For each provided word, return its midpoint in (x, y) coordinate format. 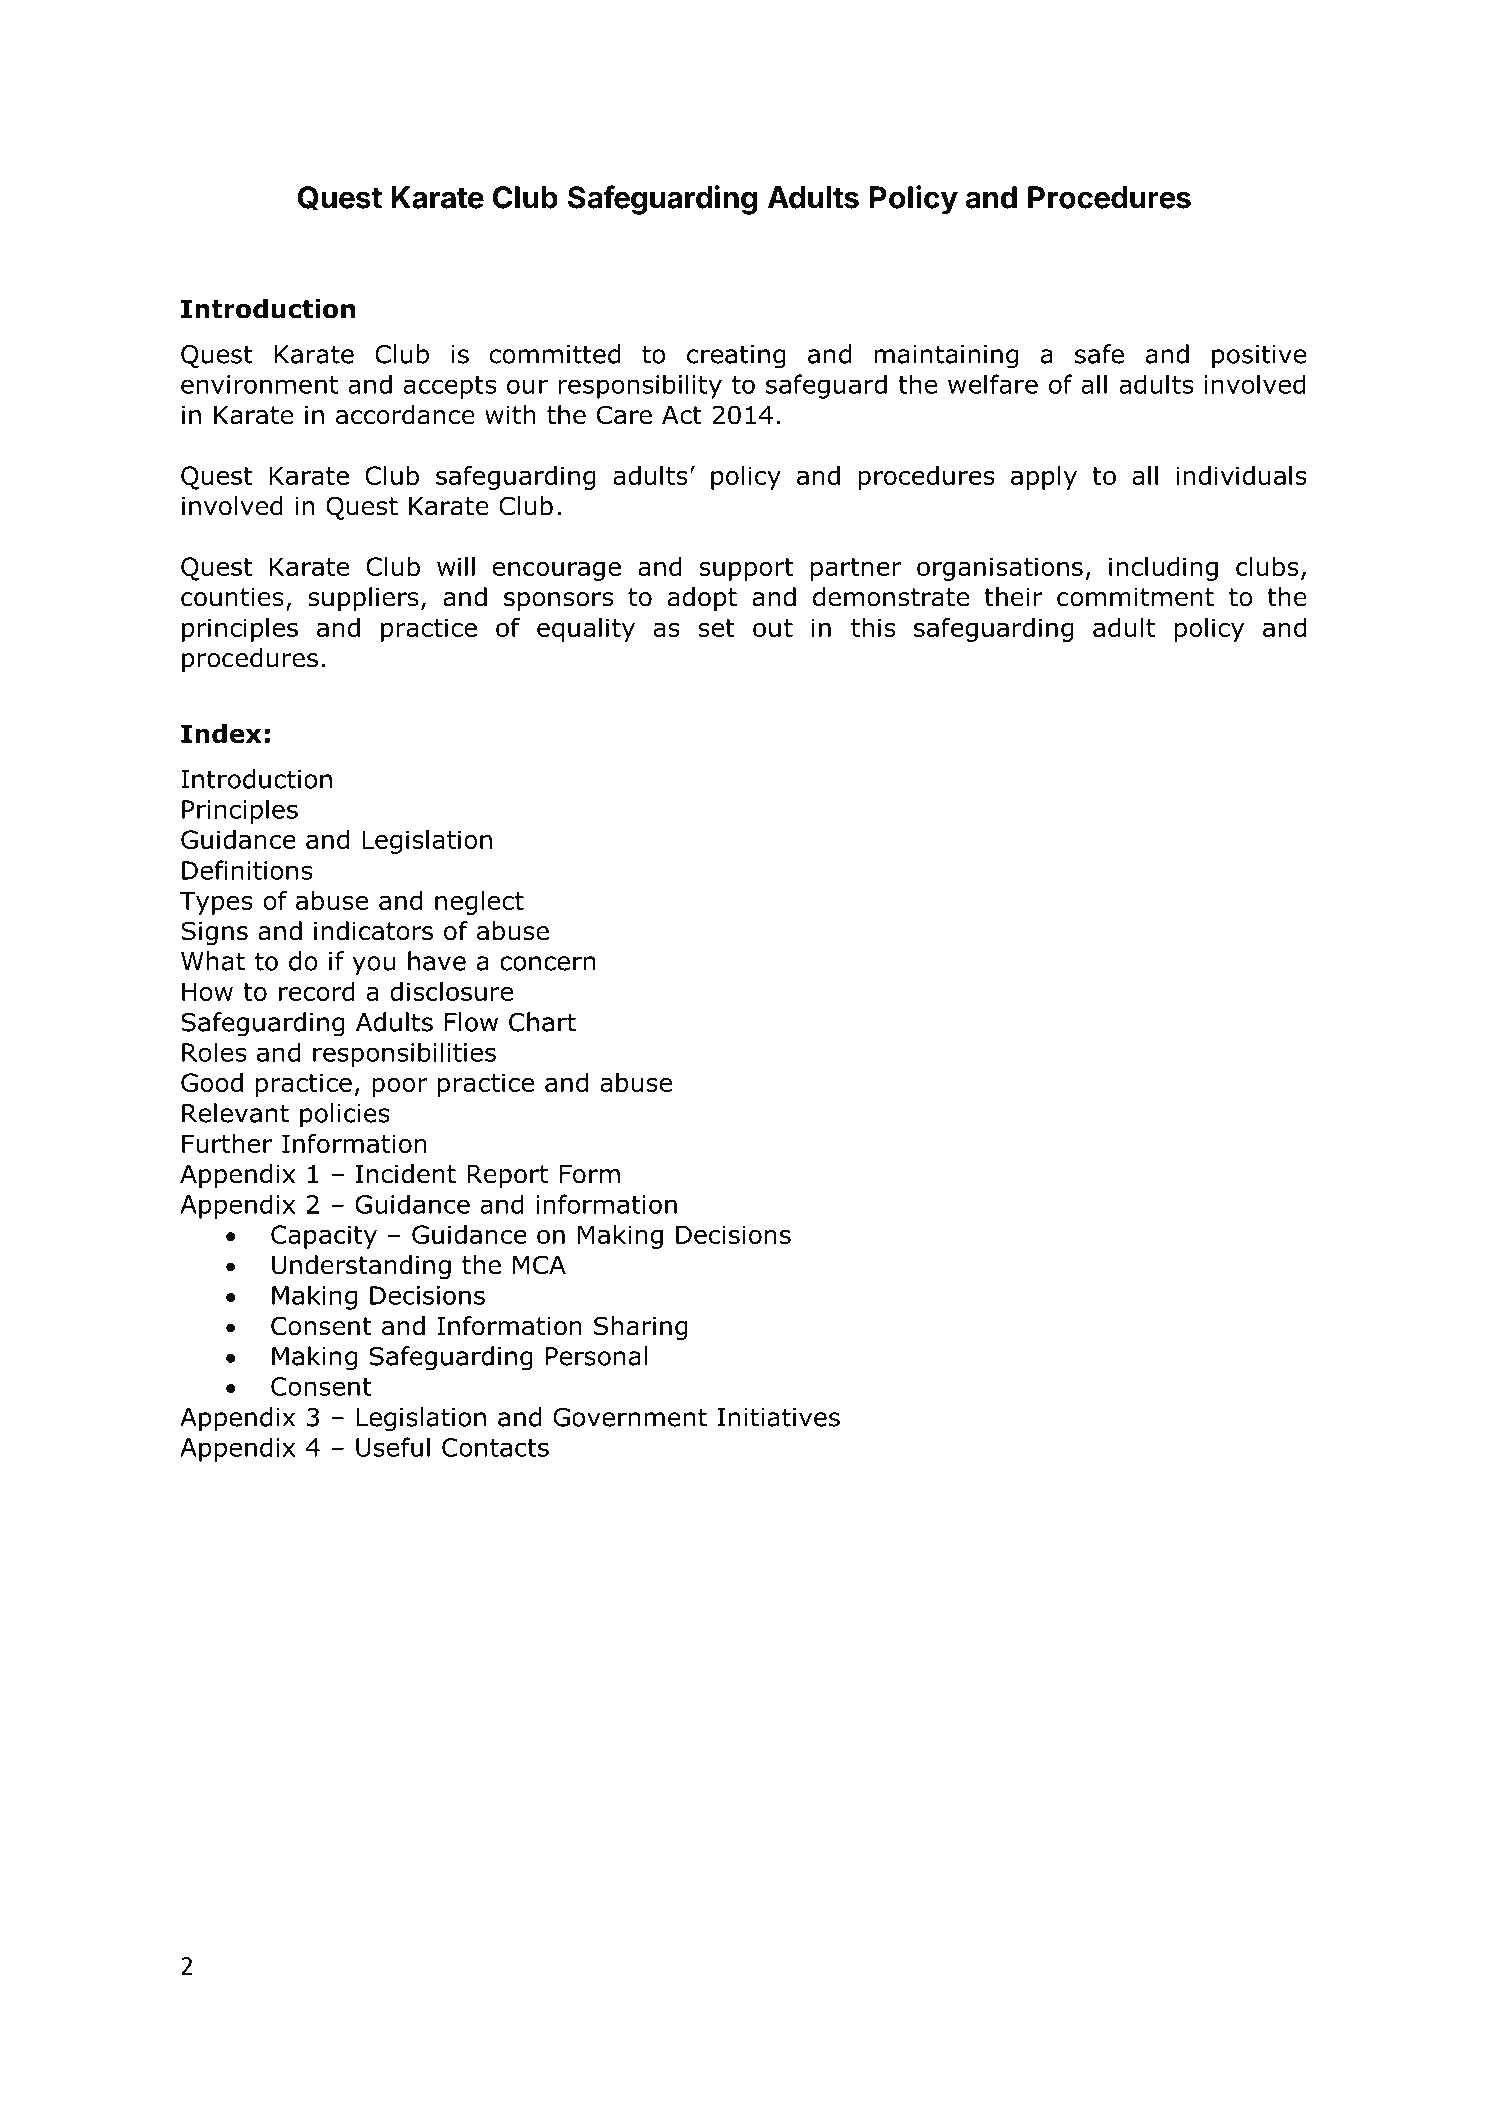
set (716, 628)
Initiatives (779, 1417)
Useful (393, 1447)
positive (1259, 357)
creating (736, 357)
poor (400, 1087)
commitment (1135, 597)
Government (630, 1417)
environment (259, 384)
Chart (542, 1022)
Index (221, 733)
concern (548, 963)
